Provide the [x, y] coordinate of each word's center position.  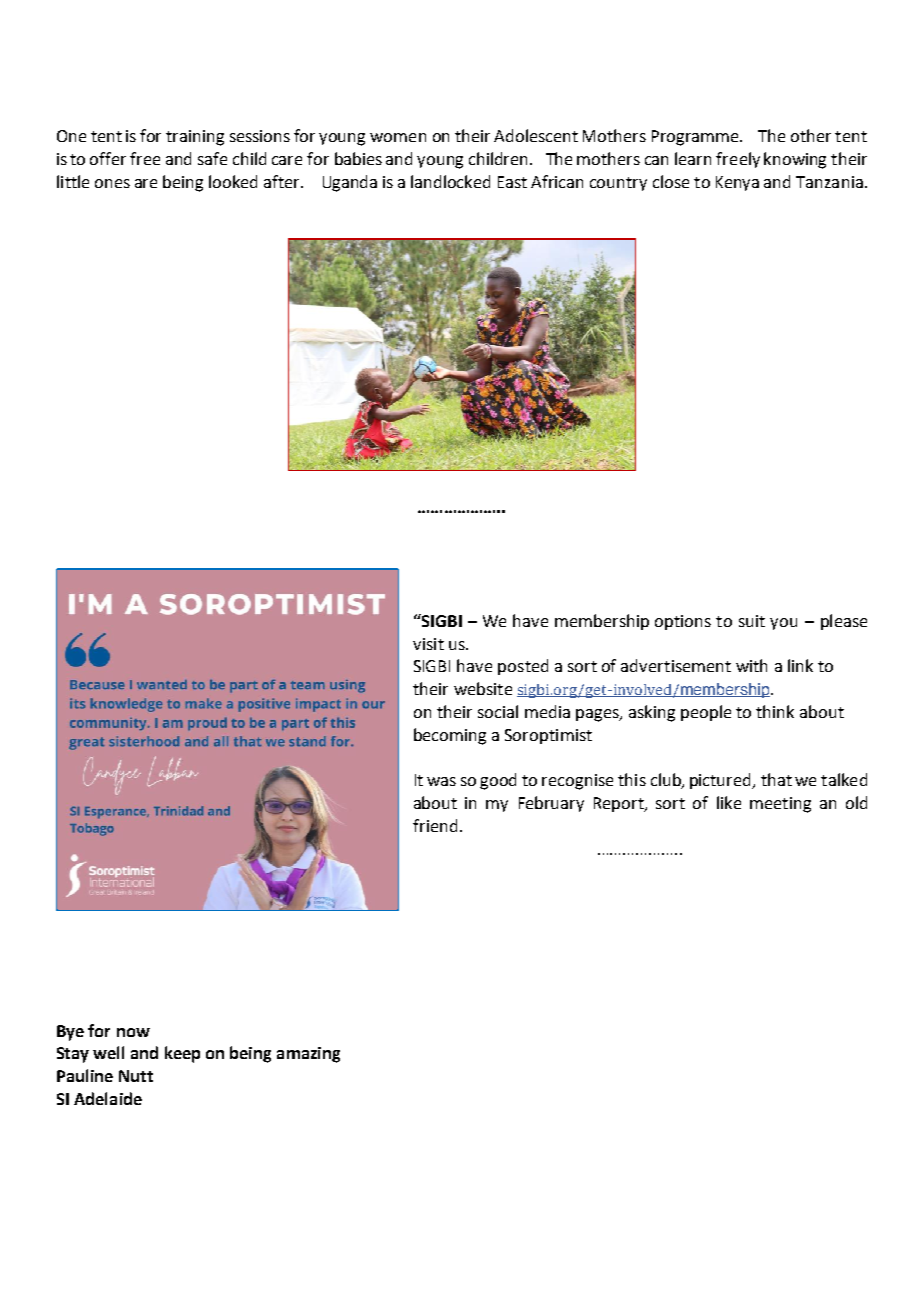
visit [428, 644]
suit [752, 621]
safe [212, 158]
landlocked [450, 181]
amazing [308, 1055]
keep [182, 1054]
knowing [795, 160]
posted [523, 667]
